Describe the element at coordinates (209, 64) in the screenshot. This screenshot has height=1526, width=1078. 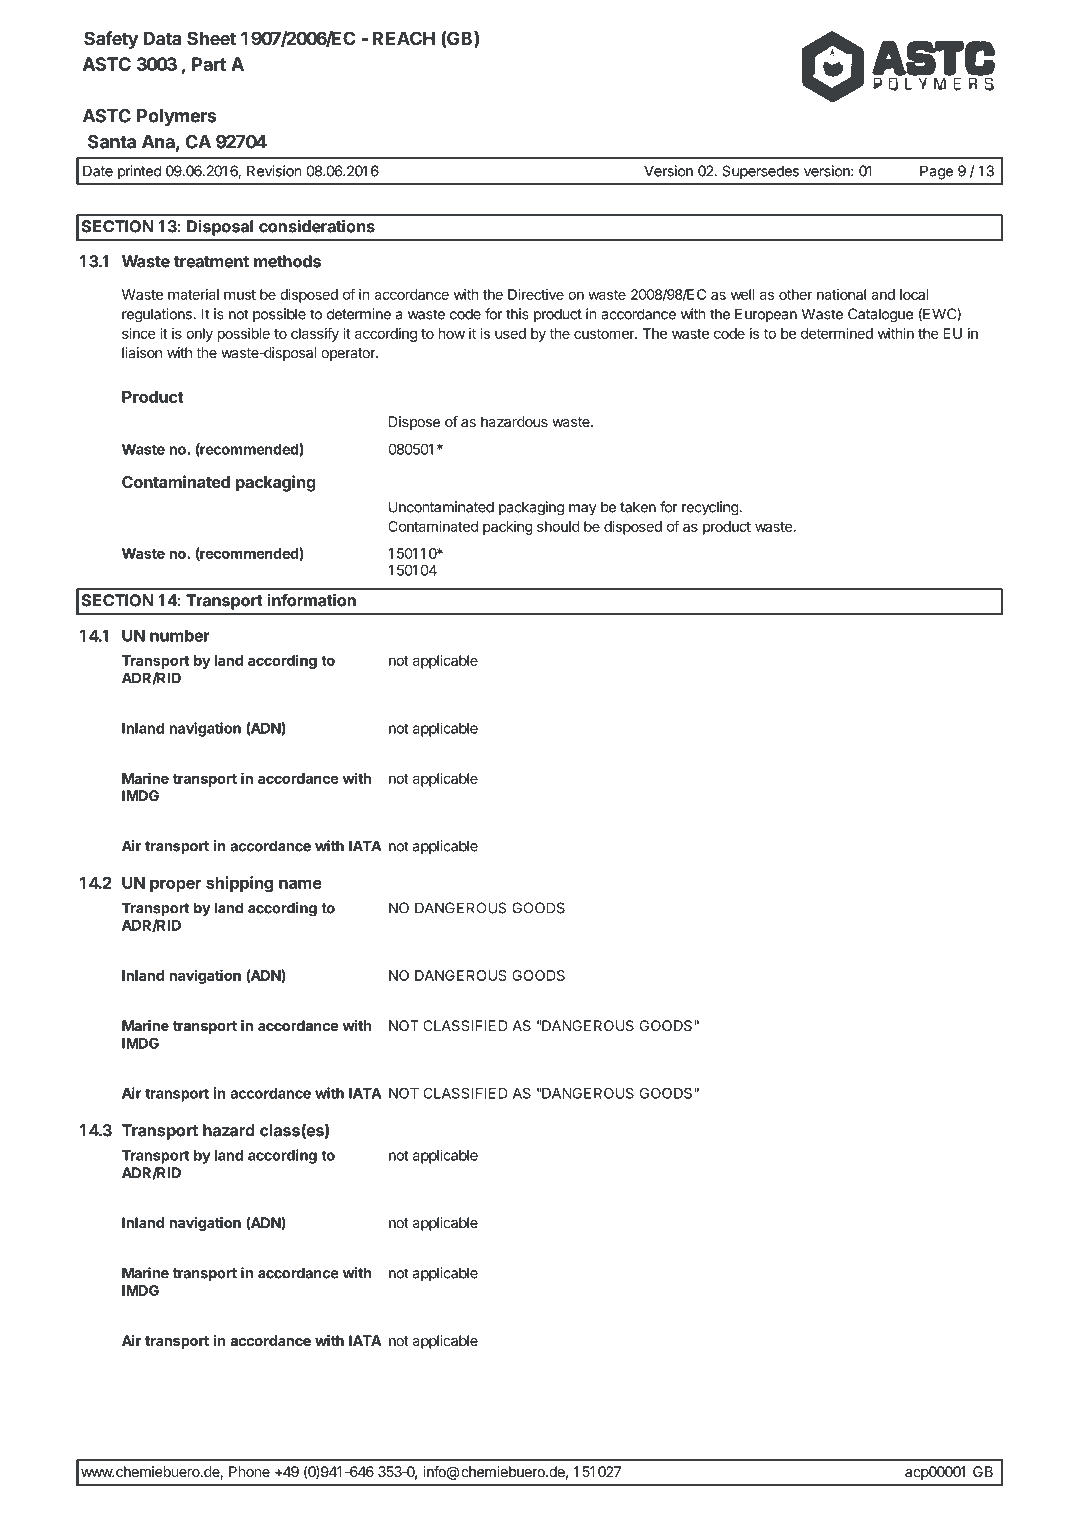
I see `Part` at that location.
